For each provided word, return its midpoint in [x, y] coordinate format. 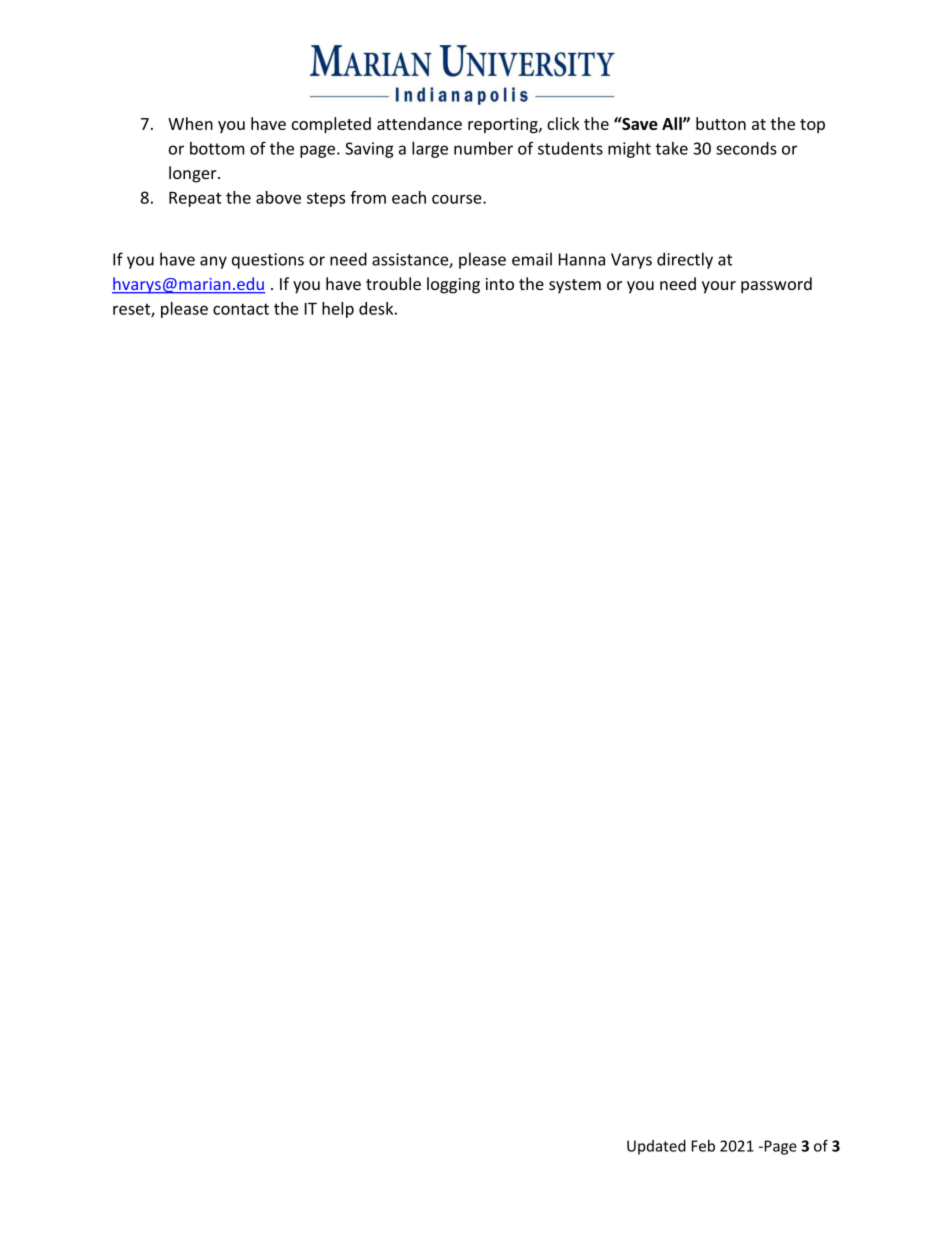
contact [241, 309]
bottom [217, 148]
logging [453, 285]
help [338, 310]
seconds [746, 148]
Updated [656, 1147]
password [776, 285]
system [575, 286]
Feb [703, 1146]
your [719, 287]
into [500, 284]
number [483, 148]
